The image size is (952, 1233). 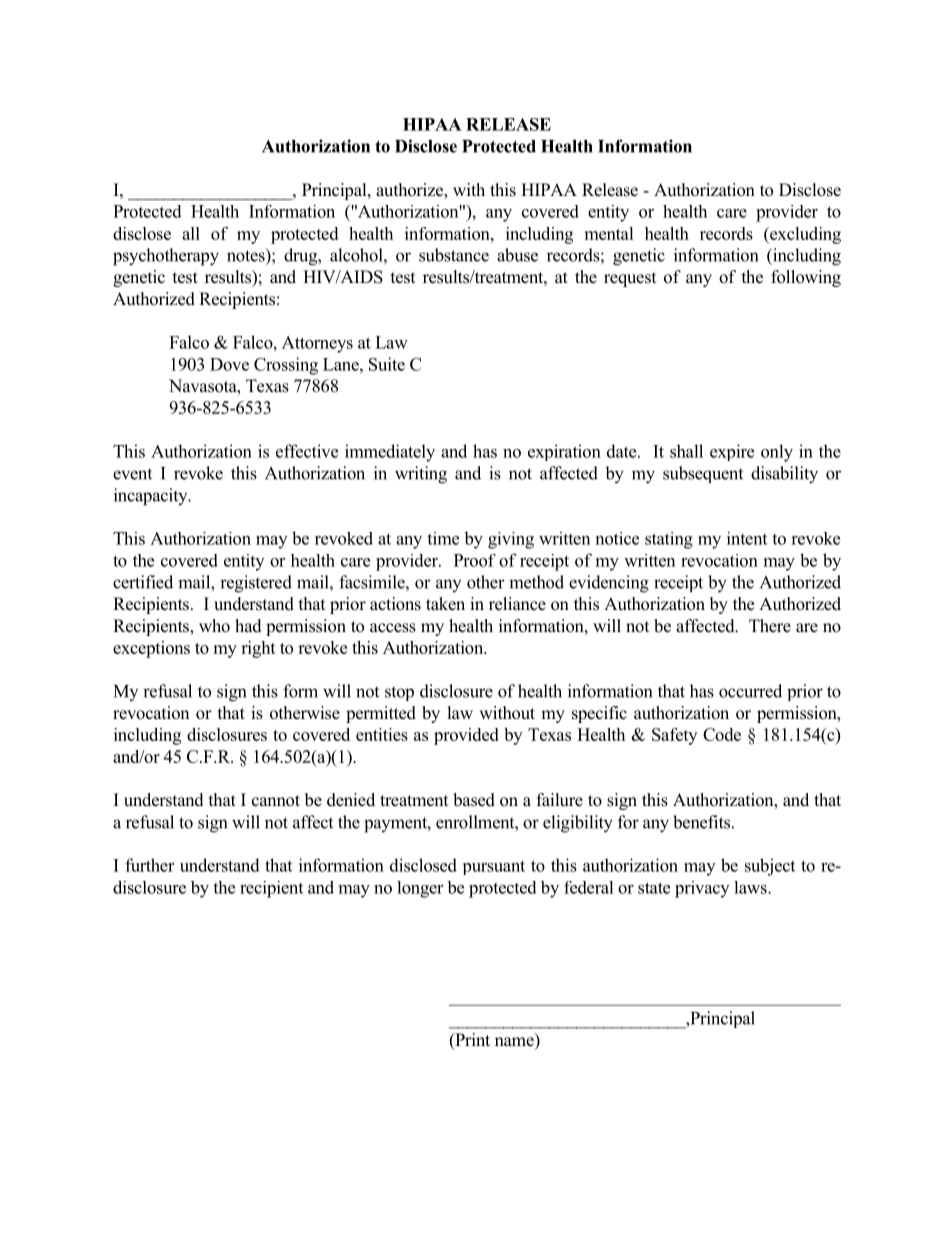 I want to click on notes, so click(x=247, y=255).
